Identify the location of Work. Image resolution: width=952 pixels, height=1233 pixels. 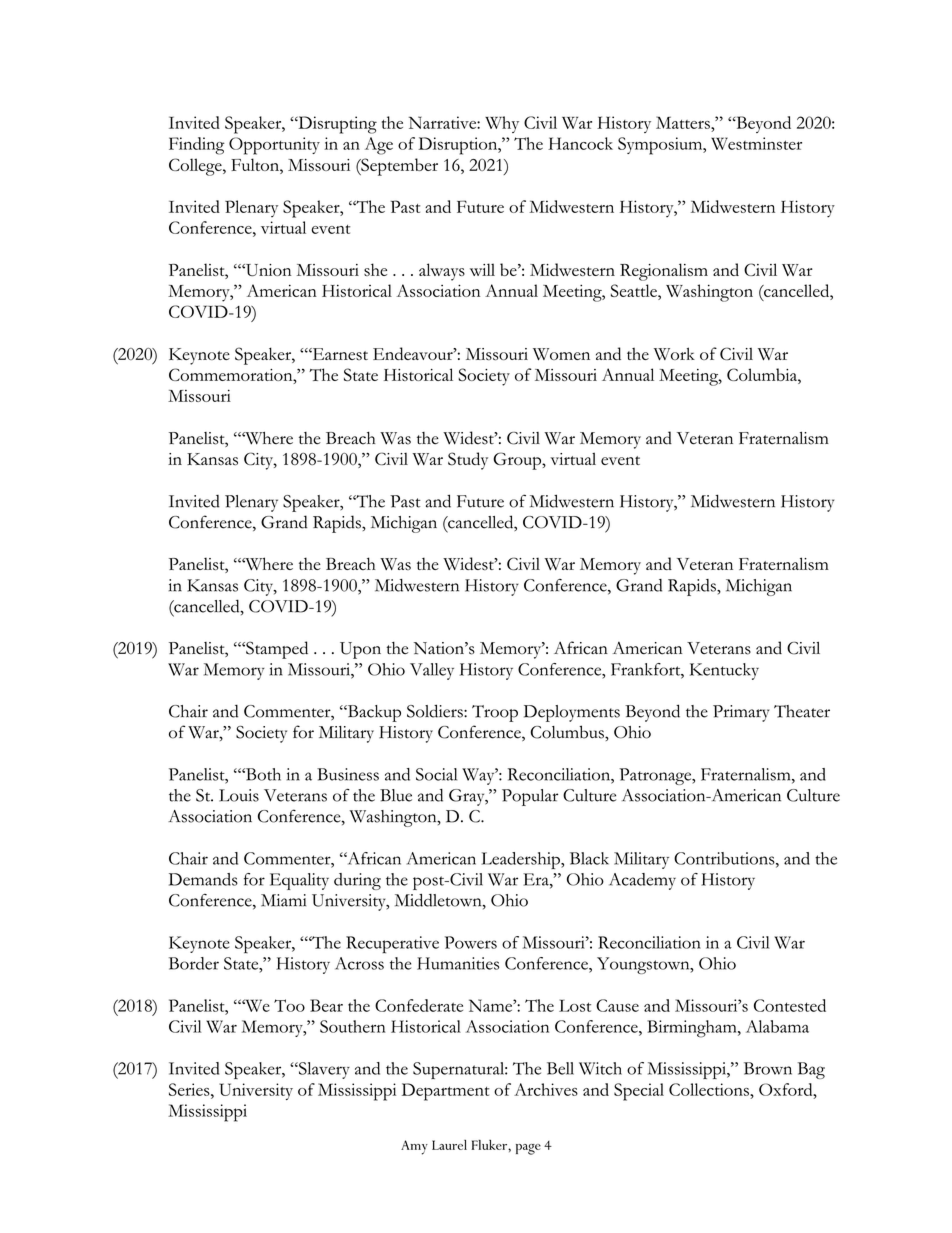
(674, 353).
